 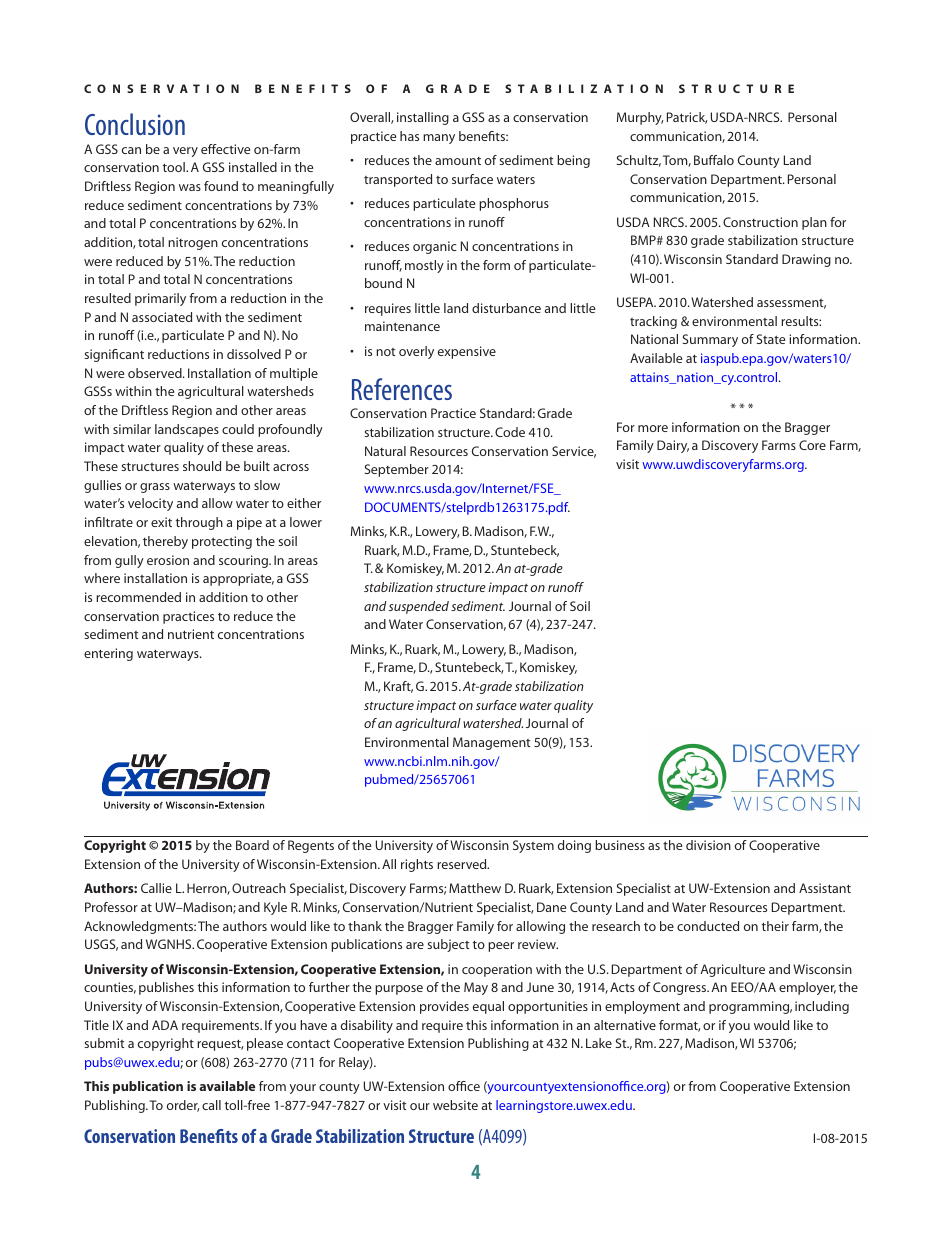 I want to click on tool, so click(x=175, y=167).
